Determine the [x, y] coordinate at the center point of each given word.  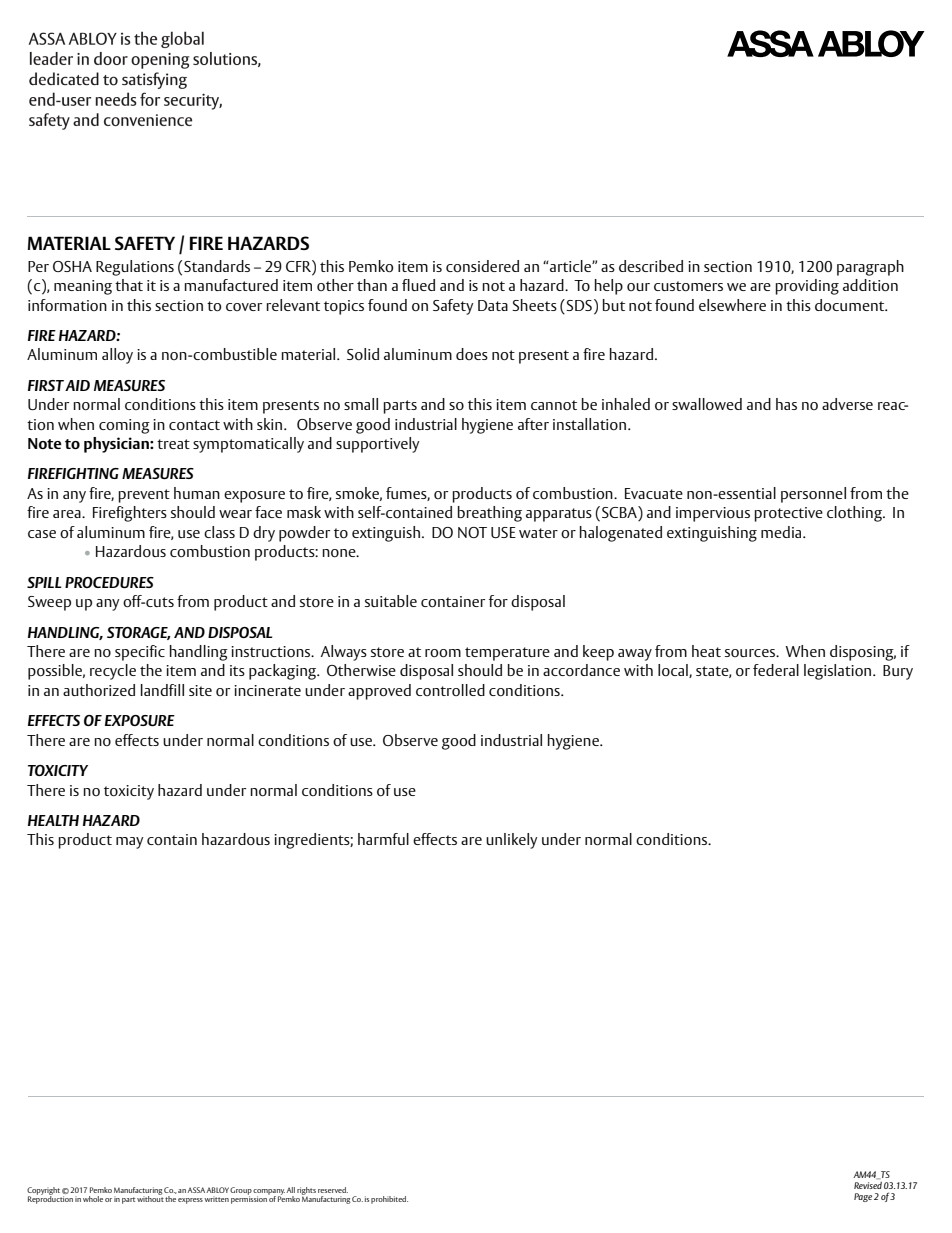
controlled [450, 690]
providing [807, 287]
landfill [162, 690]
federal [776, 670]
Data [493, 305]
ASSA [197, 1190]
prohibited [389, 1200]
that [129, 285]
